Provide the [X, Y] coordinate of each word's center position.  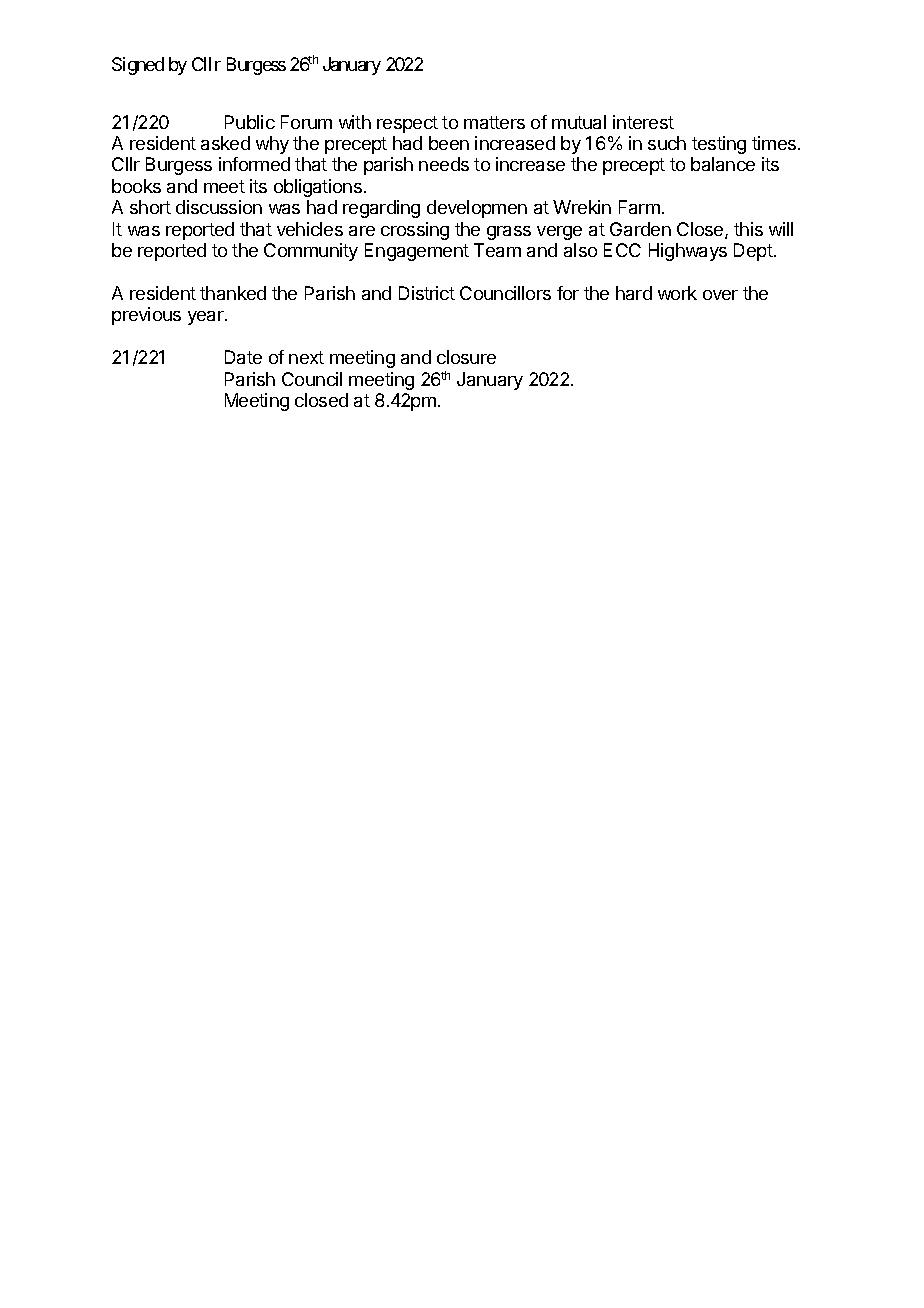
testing [719, 145]
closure [466, 357]
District [427, 293]
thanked [233, 293]
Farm [639, 207]
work [677, 293]
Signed [138, 66]
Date [243, 357]
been [449, 143]
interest [643, 122]
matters [494, 122]
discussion [219, 207]
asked [225, 143]
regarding [381, 209]
